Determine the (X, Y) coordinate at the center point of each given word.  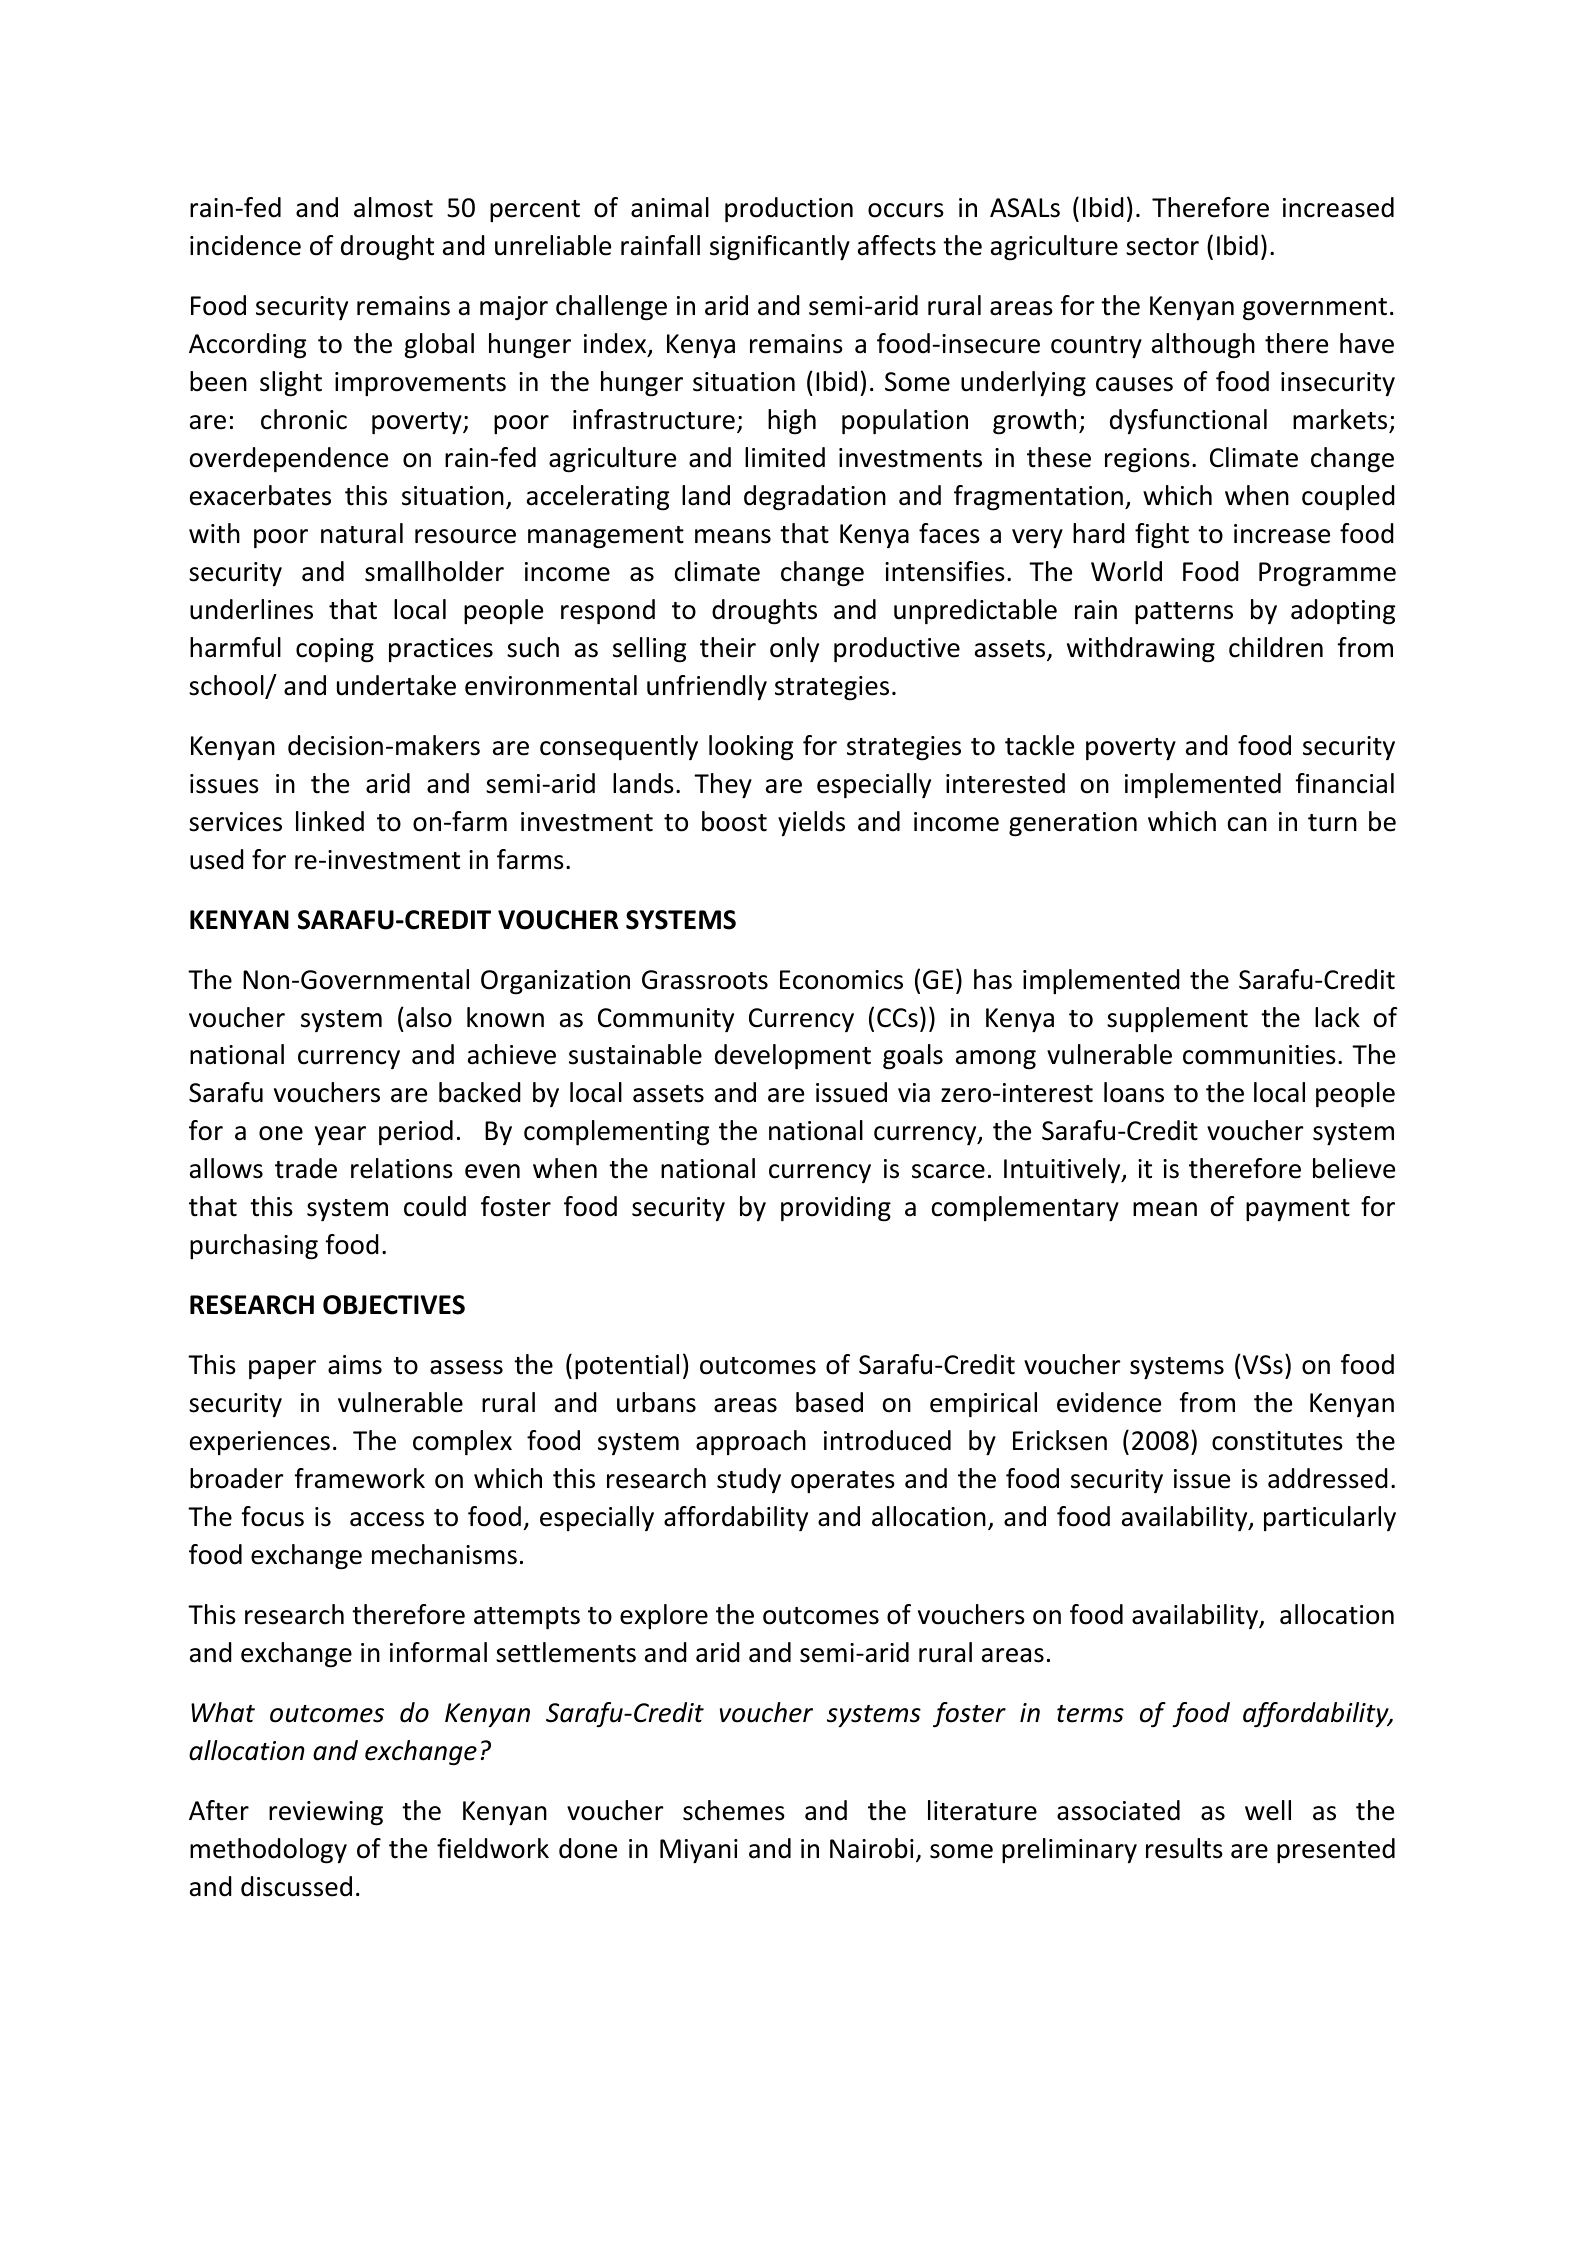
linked (330, 821)
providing (836, 1209)
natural (362, 533)
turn (1332, 823)
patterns (1184, 613)
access (387, 1519)
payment (1298, 1210)
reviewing (326, 1813)
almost (393, 207)
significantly (780, 248)
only (794, 649)
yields (811, 823)
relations (402, 1168)
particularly (1330, 1518)
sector (1162, 247)
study (749, 1480)
